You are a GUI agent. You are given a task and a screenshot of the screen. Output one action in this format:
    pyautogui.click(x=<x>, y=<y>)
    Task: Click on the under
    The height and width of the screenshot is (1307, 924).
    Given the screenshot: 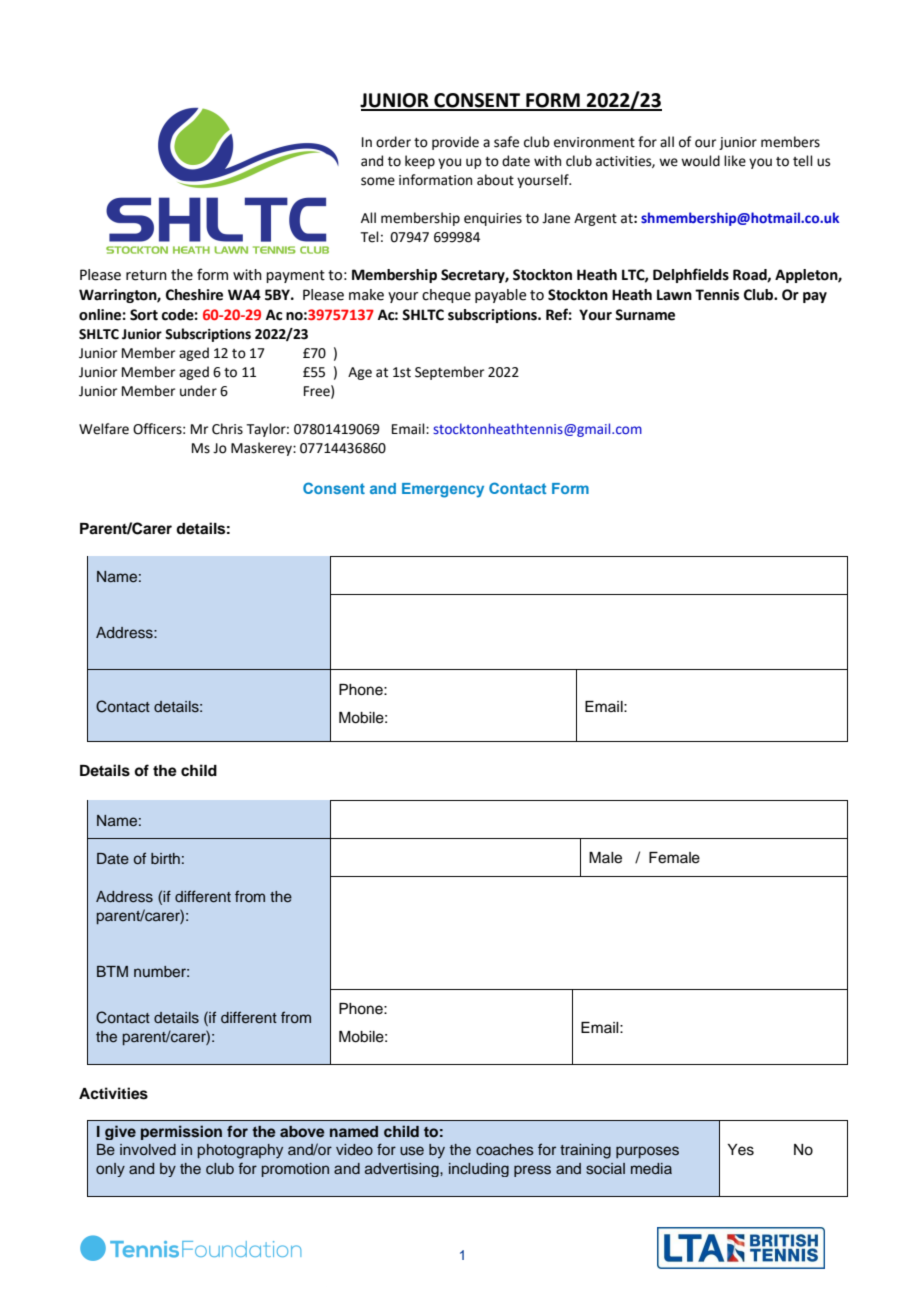 What is the action you would take?
    pyautogui.click(x=198, y=391)
